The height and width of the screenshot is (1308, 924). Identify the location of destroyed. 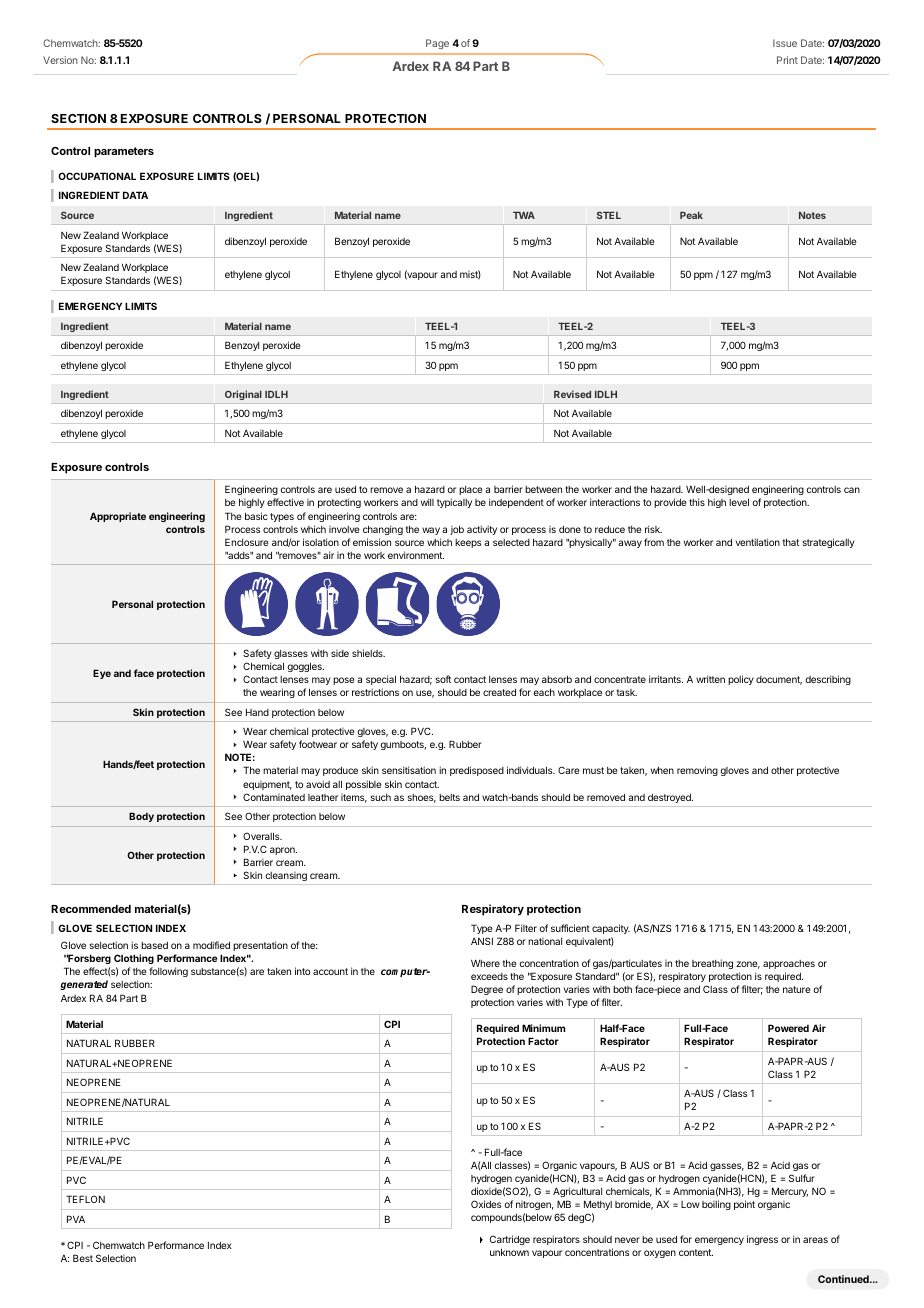
(670, 798).
